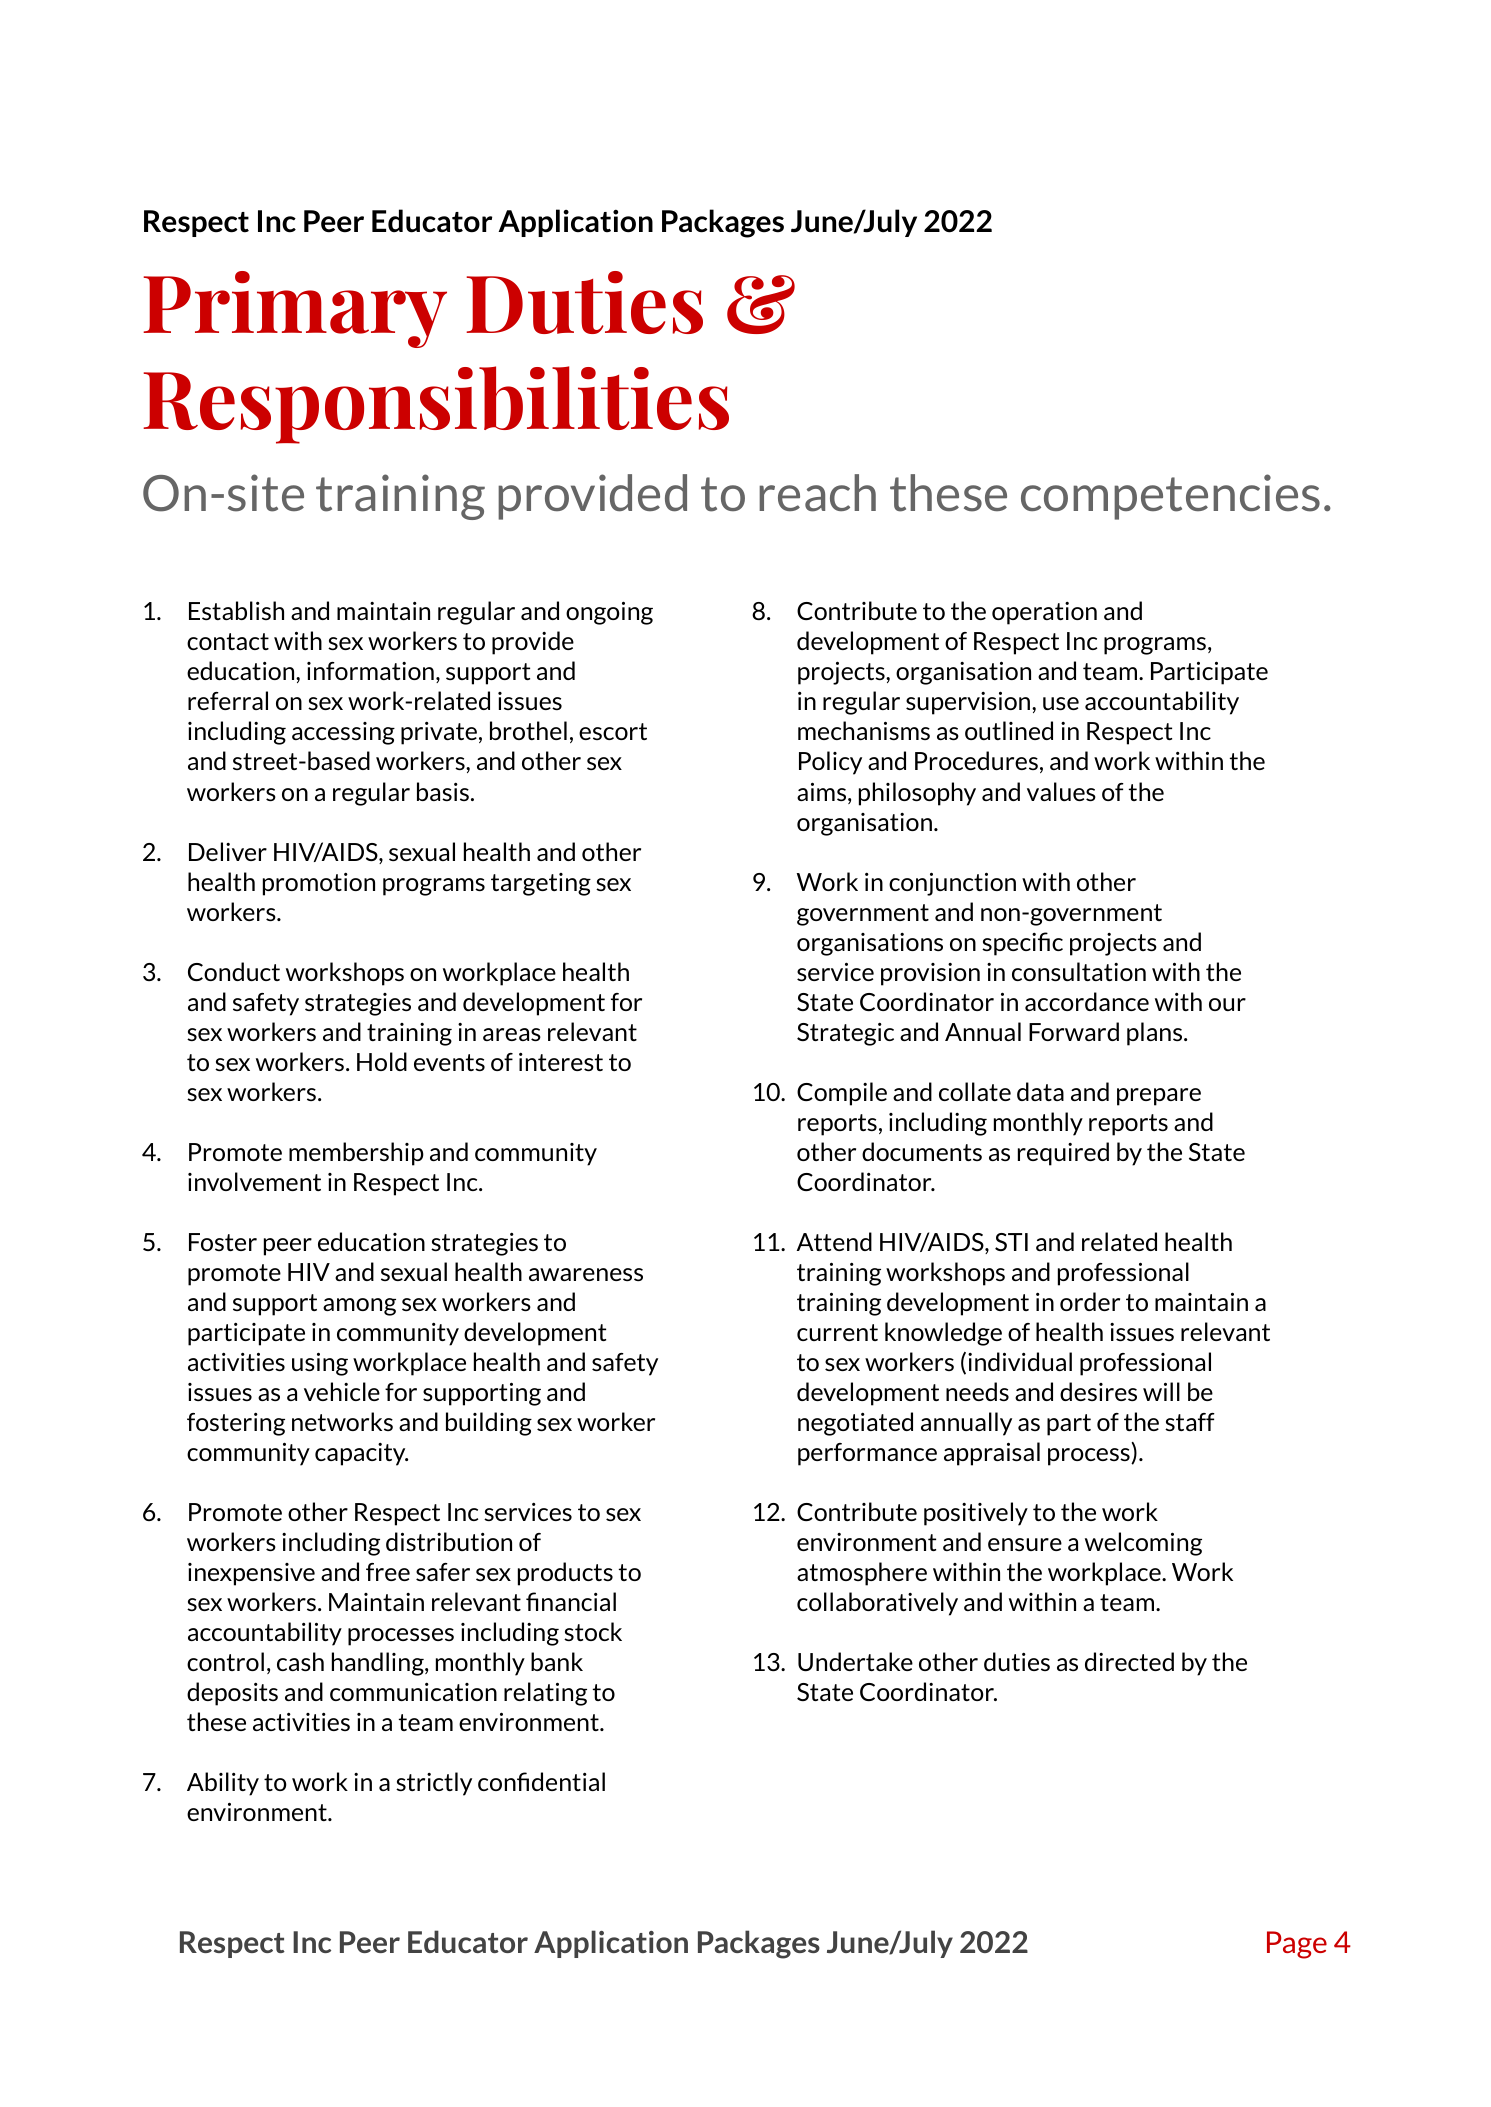 The image size is (1491, 2107). What do you see at coordinates (1159, 1097) in the screenshot?
I see `prepare` at bounding box center [1159, 1097].
